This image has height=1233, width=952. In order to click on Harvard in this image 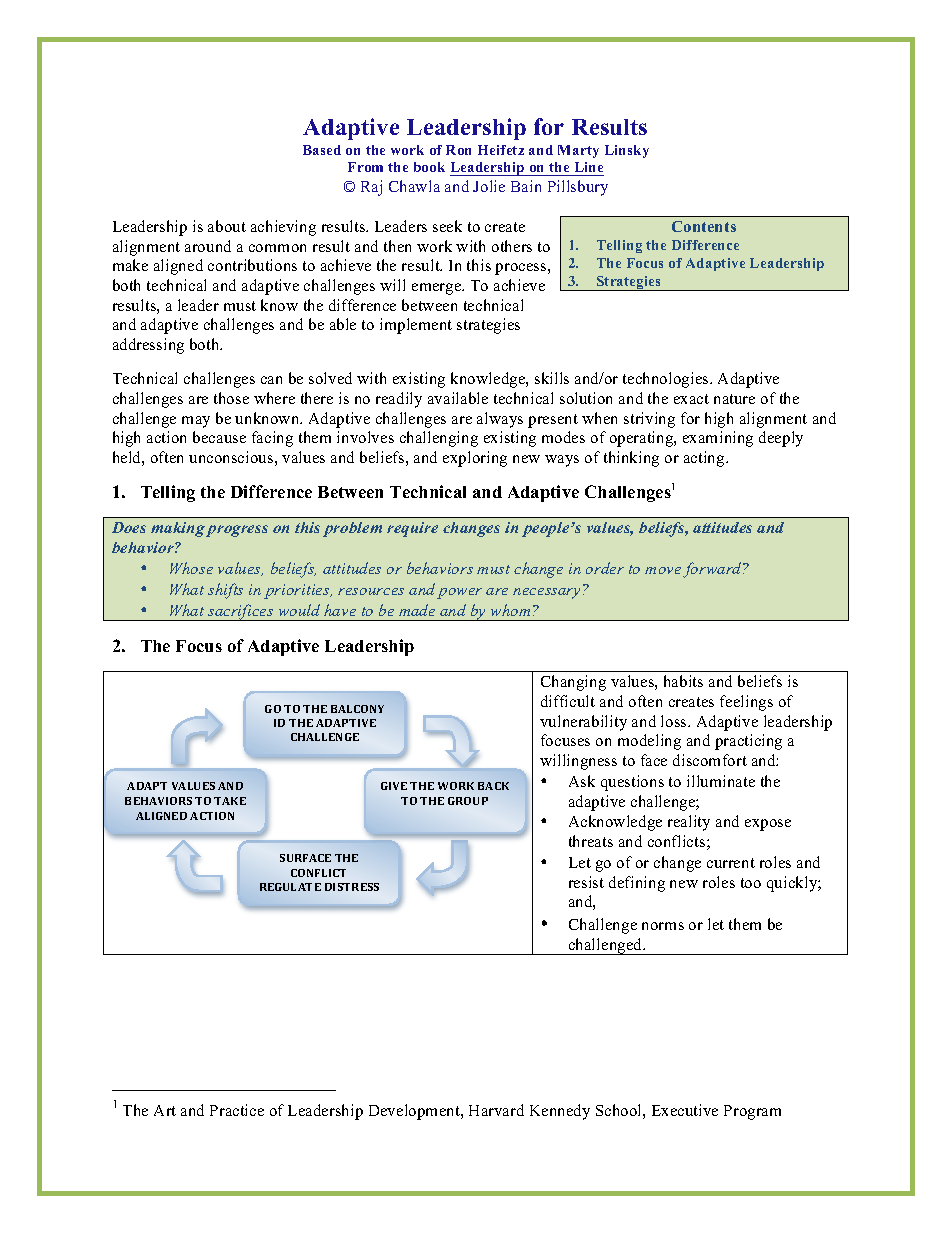, I will do `click(496, 1110)`.
